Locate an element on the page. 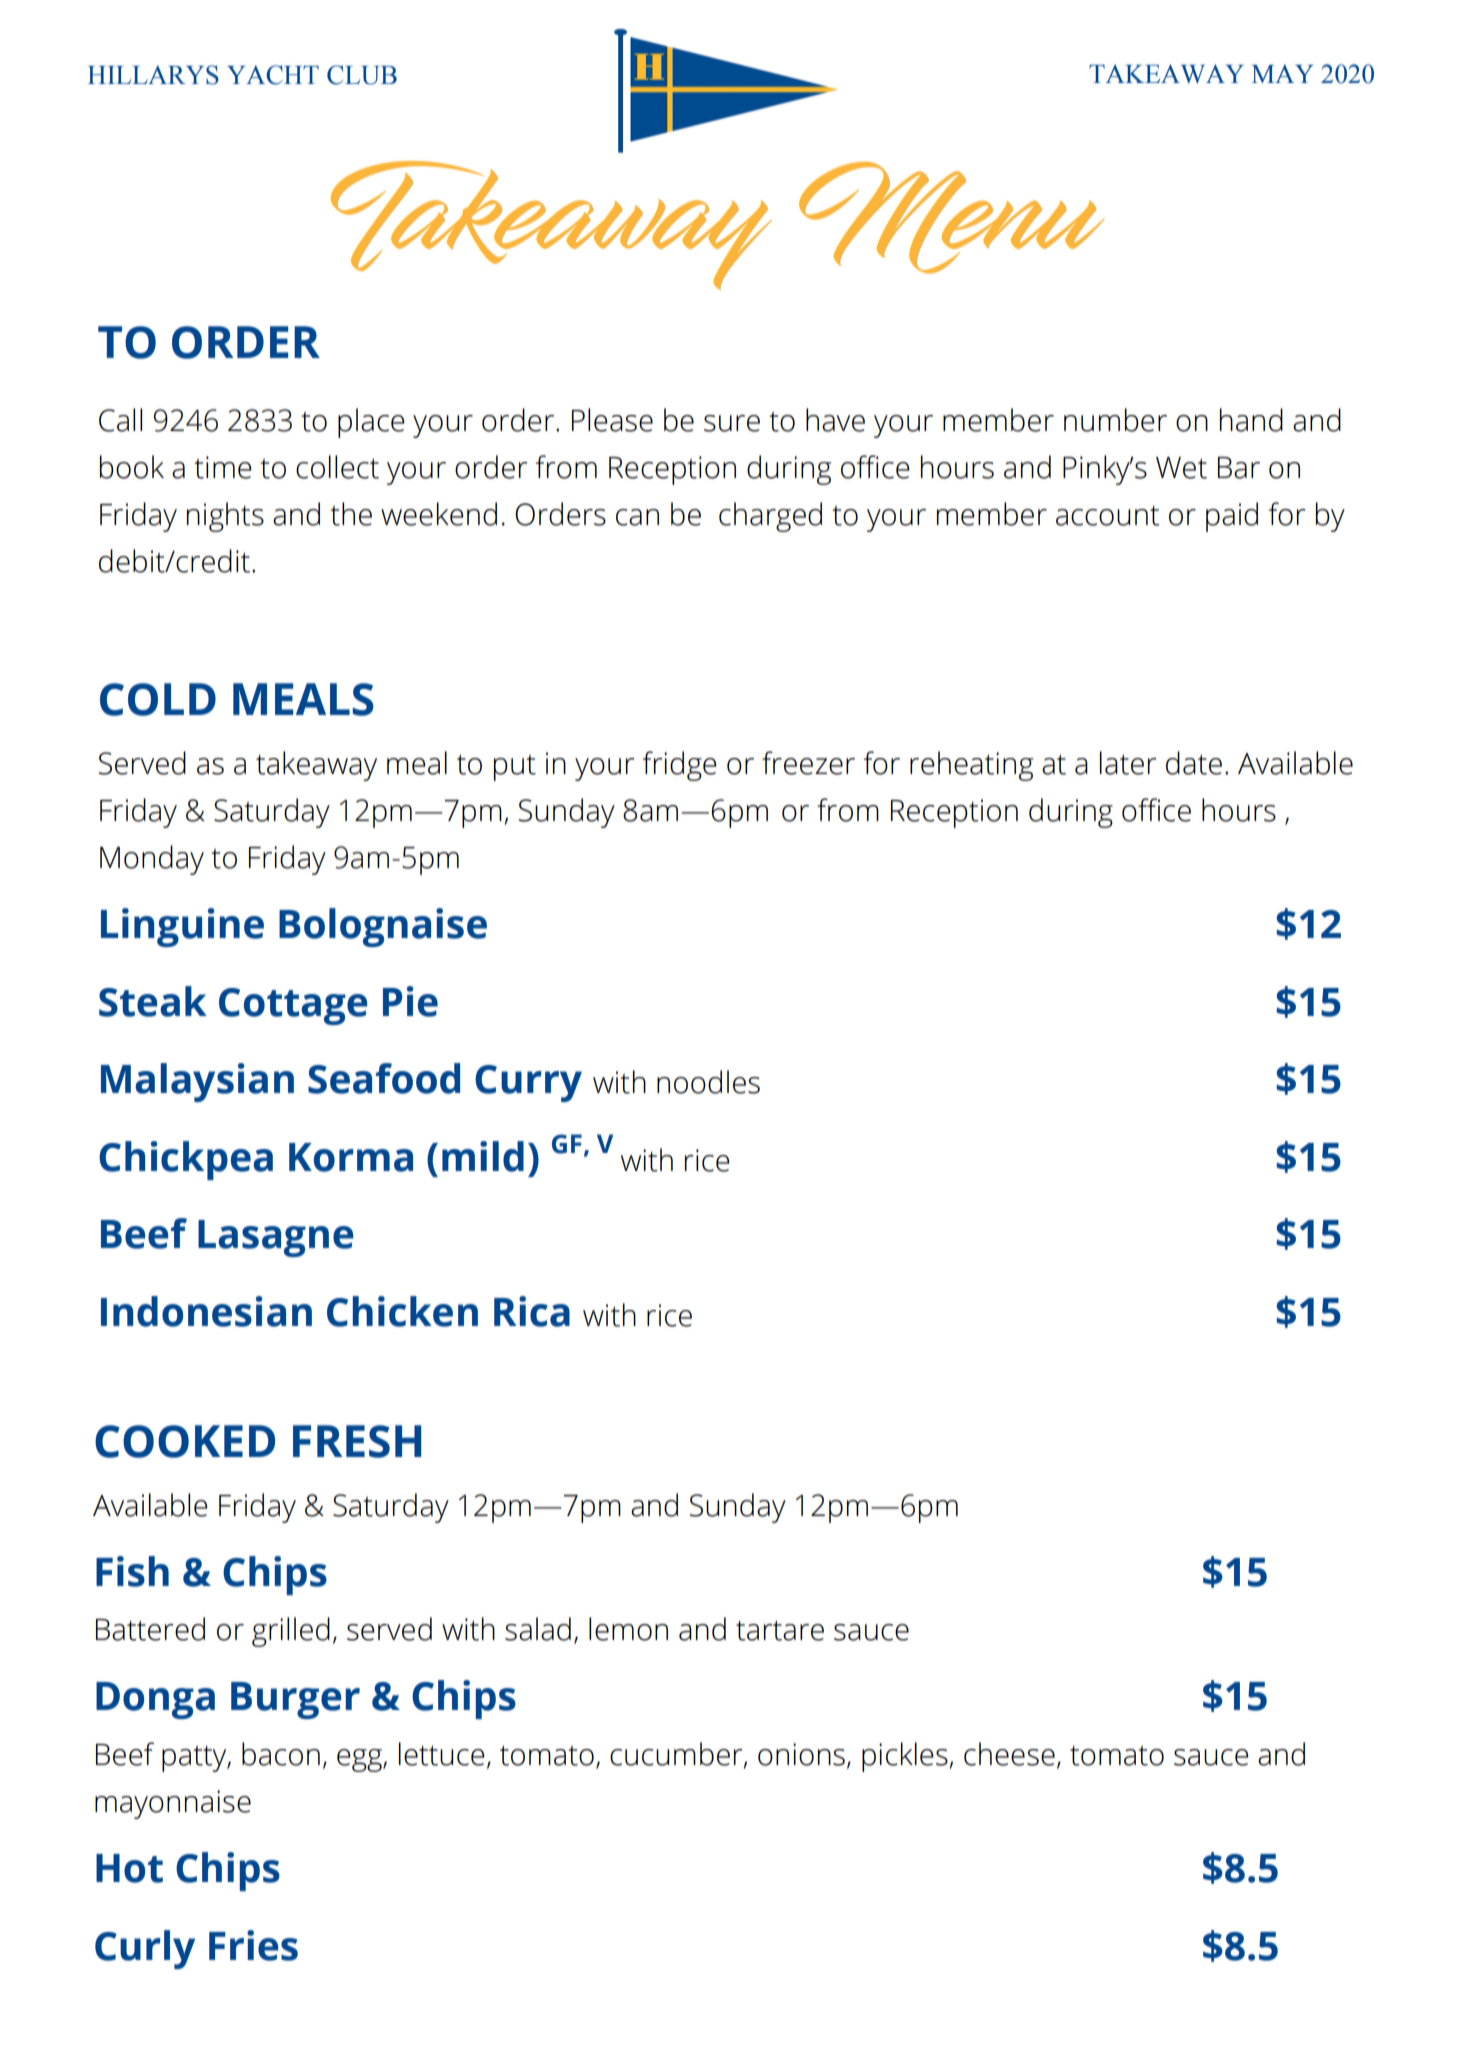  fridge is located at coordinates (679, 766).
